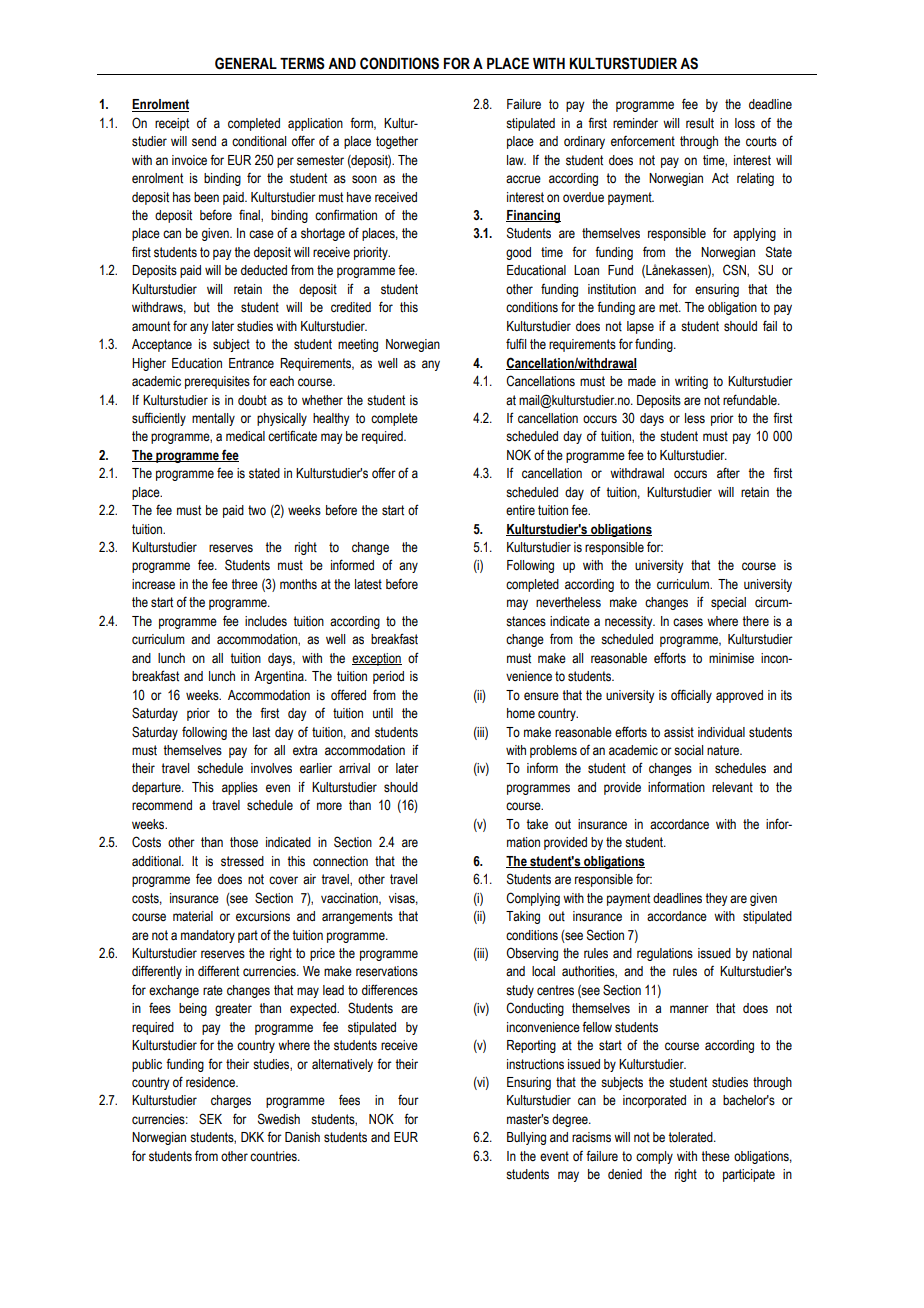 The height and width of the screenshot is (1308, 924). What do you see at coordinates (210, 1119) in the screenshot?
I see `SEK` at bounding box center [210, 1119].
